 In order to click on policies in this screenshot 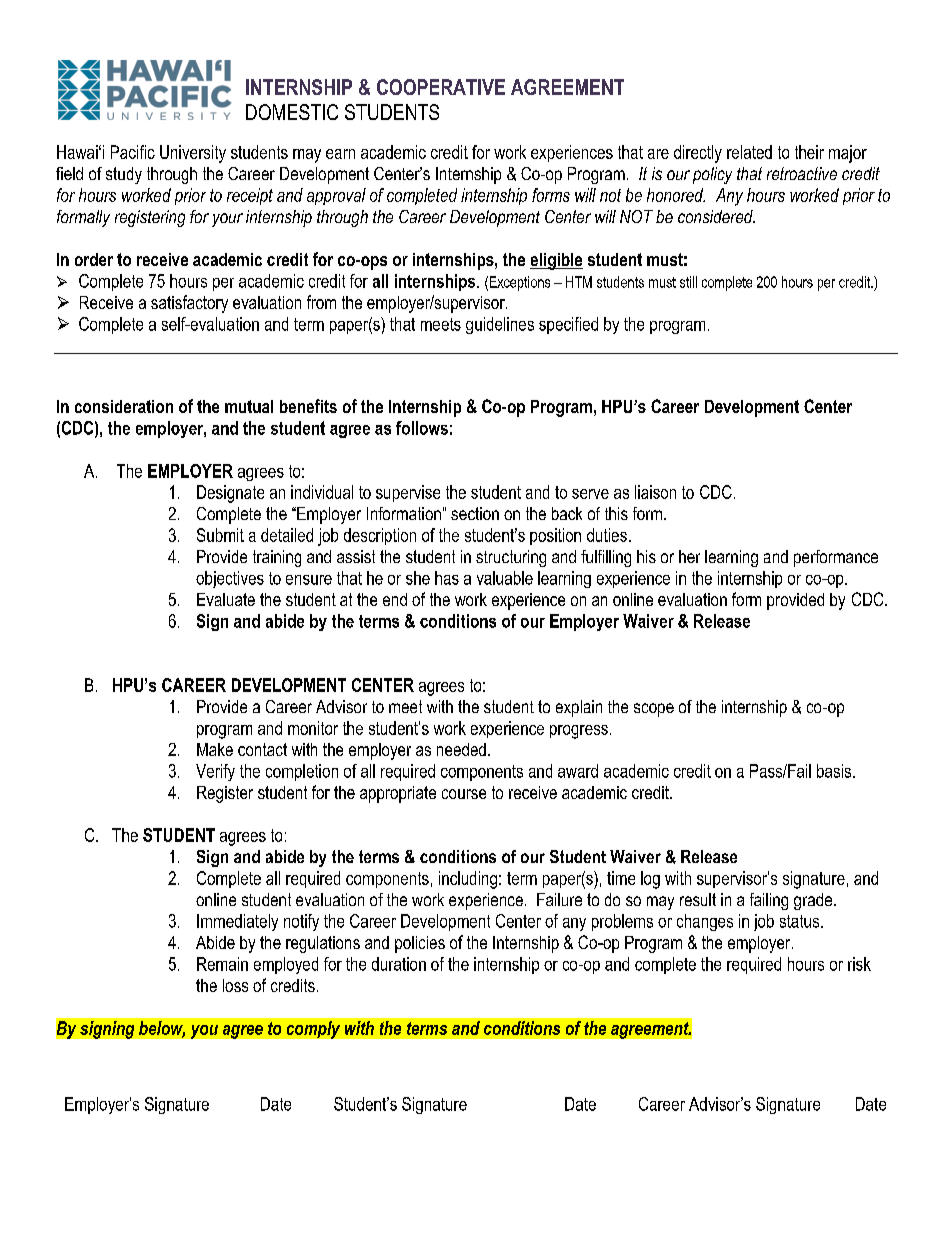, I will do `click(420, 944)`.
